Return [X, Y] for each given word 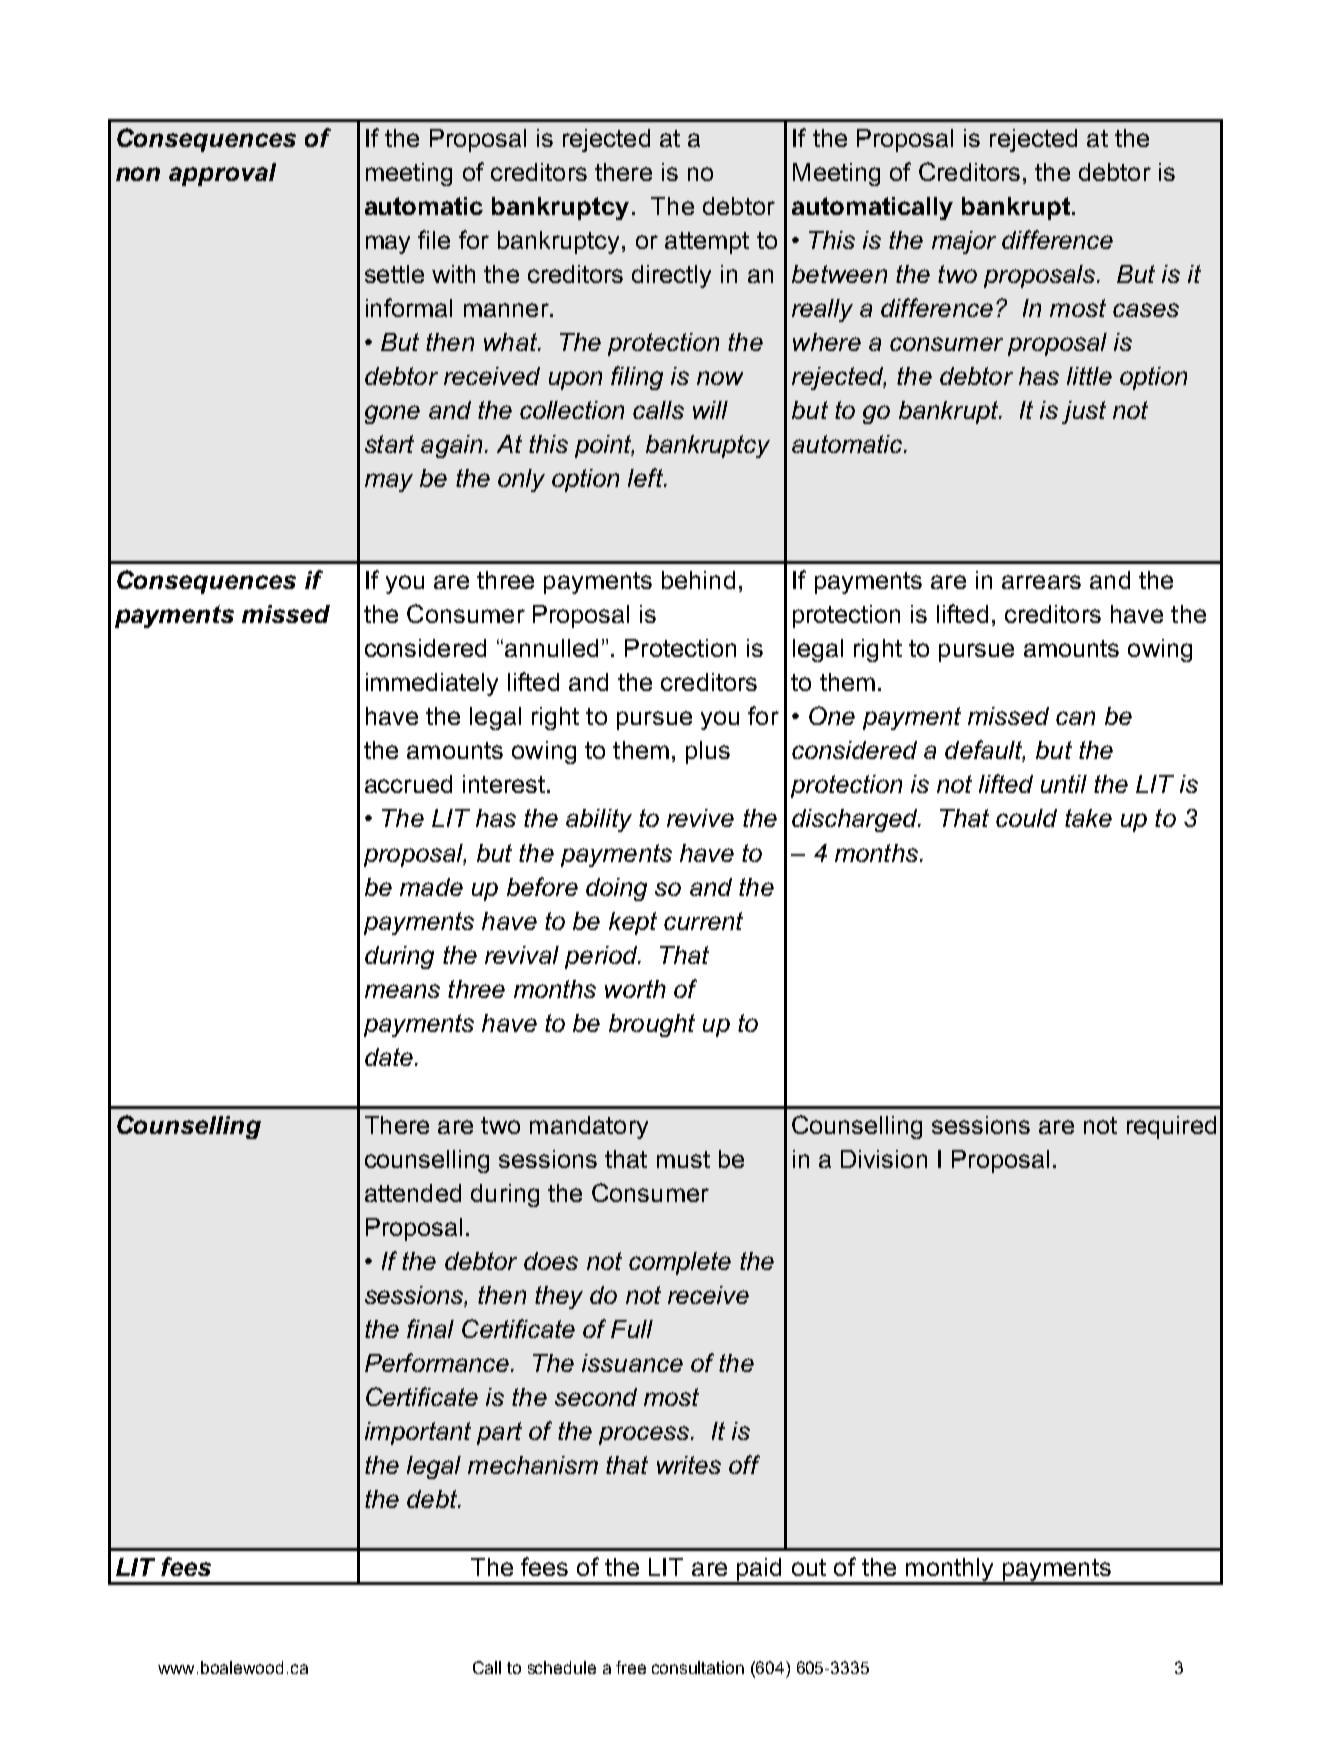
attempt [707, 243]
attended [413, 1193]
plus [708, 752]
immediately [432, 684]
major [964, 242]
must [683, 1159]
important [418, 1433]
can [1075, 718]
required [1171, 1127]
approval [222, 174]
